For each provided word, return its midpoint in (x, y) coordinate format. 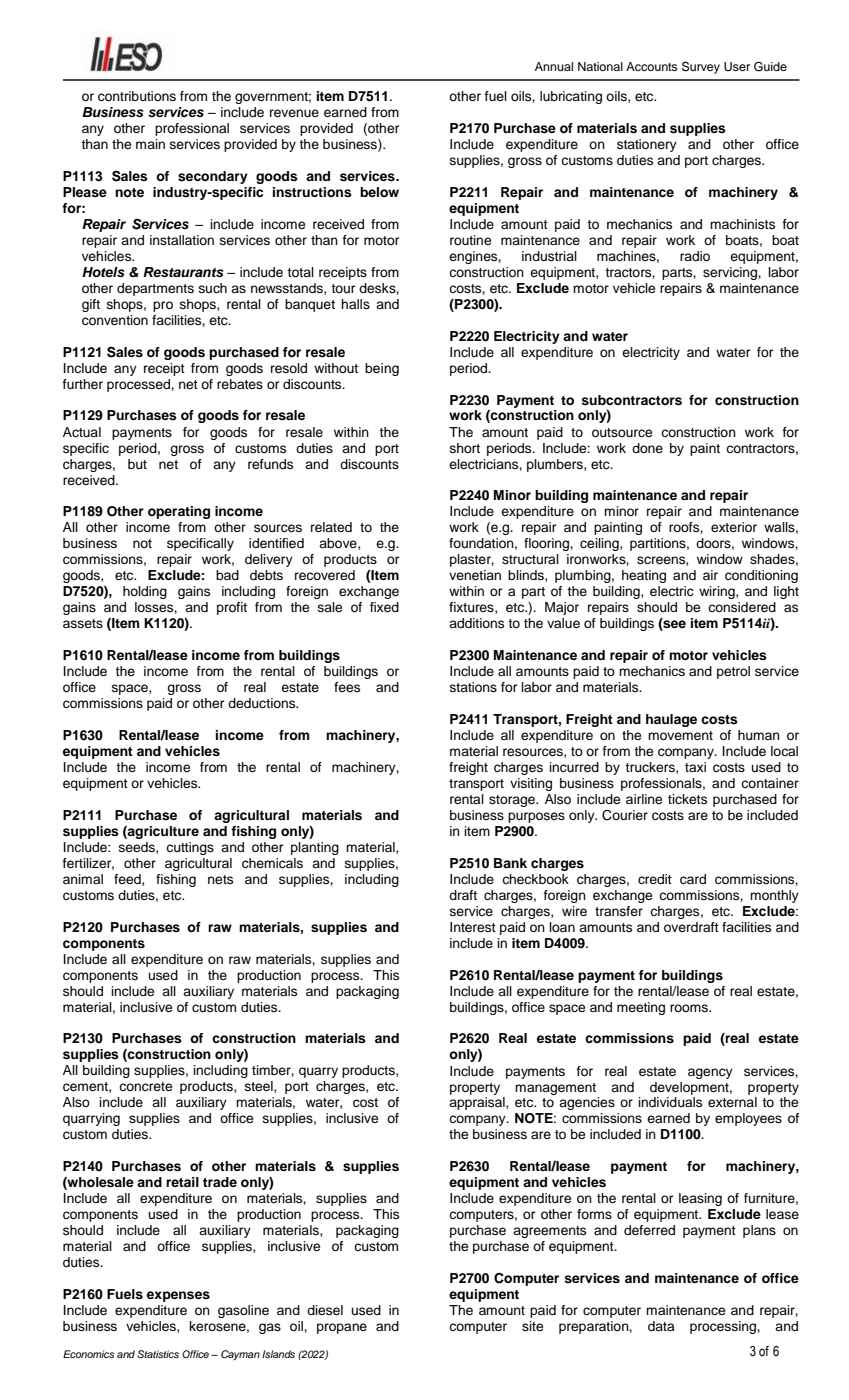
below (379, 192)
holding (145, 592)
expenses (178, 1296)
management (555, 1089)
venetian (475, 575)
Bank (510, 863)
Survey (701, 67)
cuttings (190, 848)
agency (710, 1073)
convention (115, 320)
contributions (137, 96)
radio (695, 256)
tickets (687, 799)
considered (742, 607)
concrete (145, 1086)
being (382, 369)
